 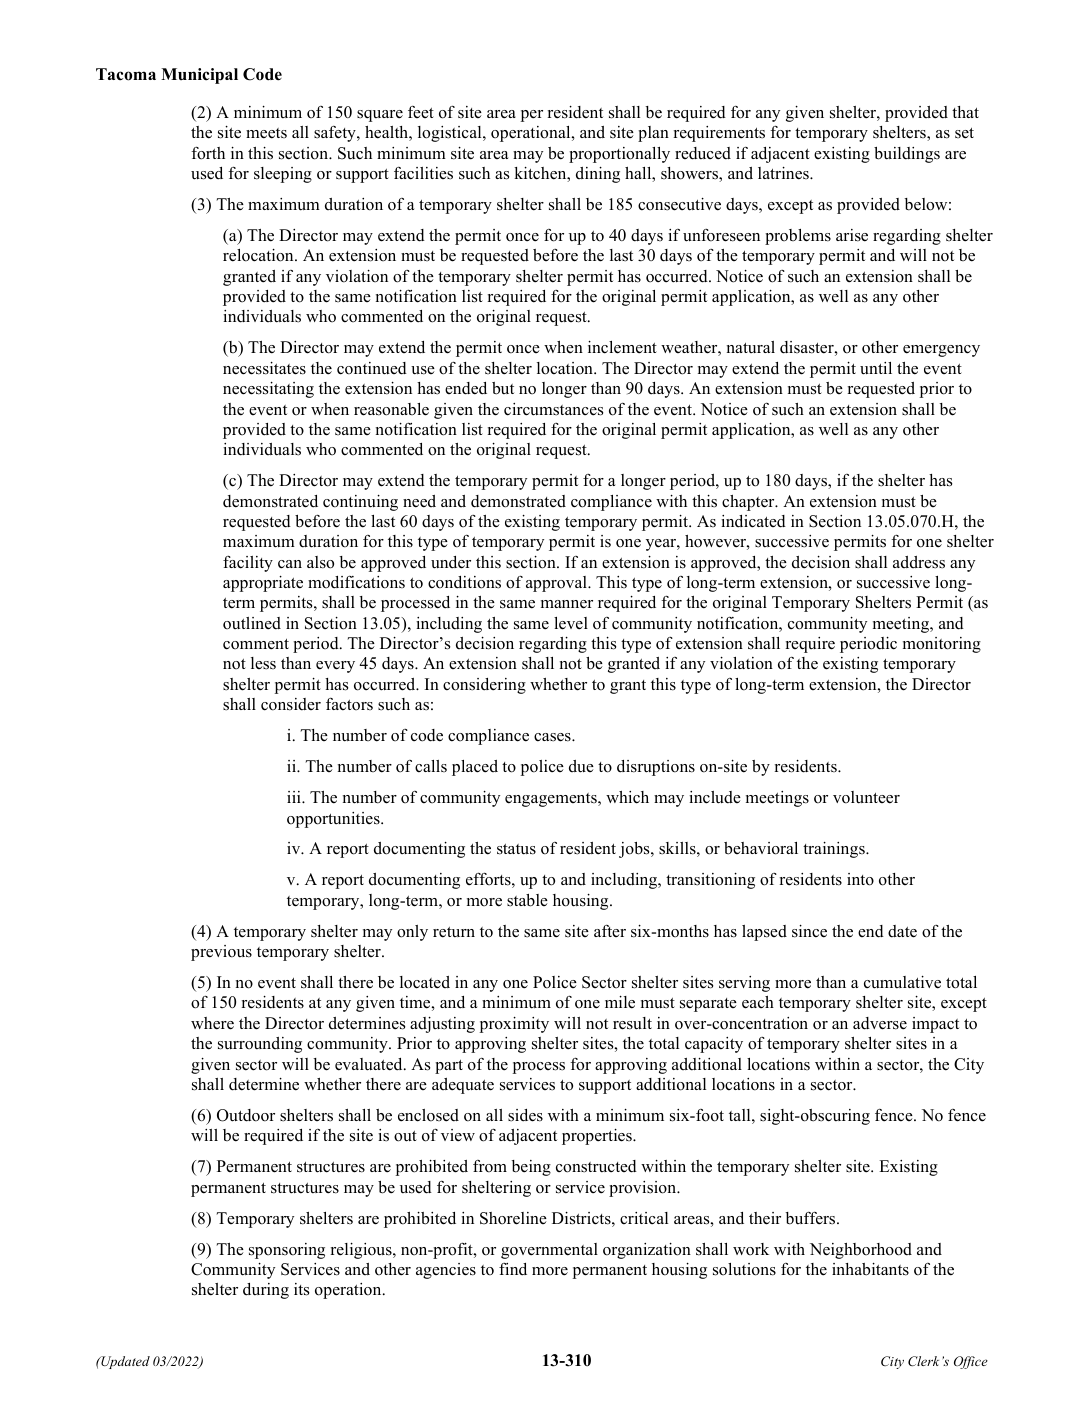 What do you see at coordinates (870, 1269) in the image?
I see `inhabitants` at bounding box center [870, 1269].
